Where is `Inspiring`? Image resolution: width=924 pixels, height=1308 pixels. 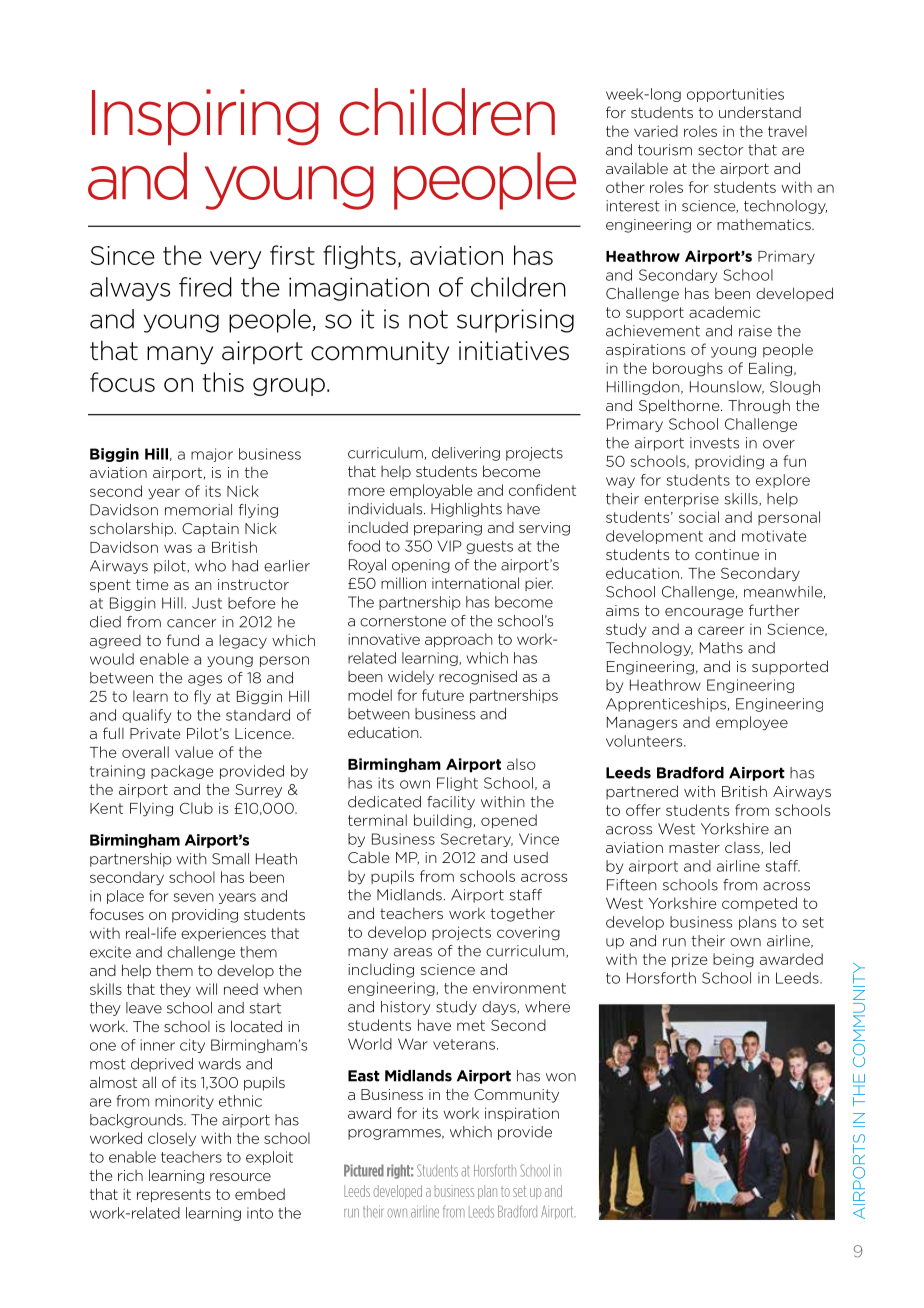
Inspiring is located at coordinates (205, 117).
